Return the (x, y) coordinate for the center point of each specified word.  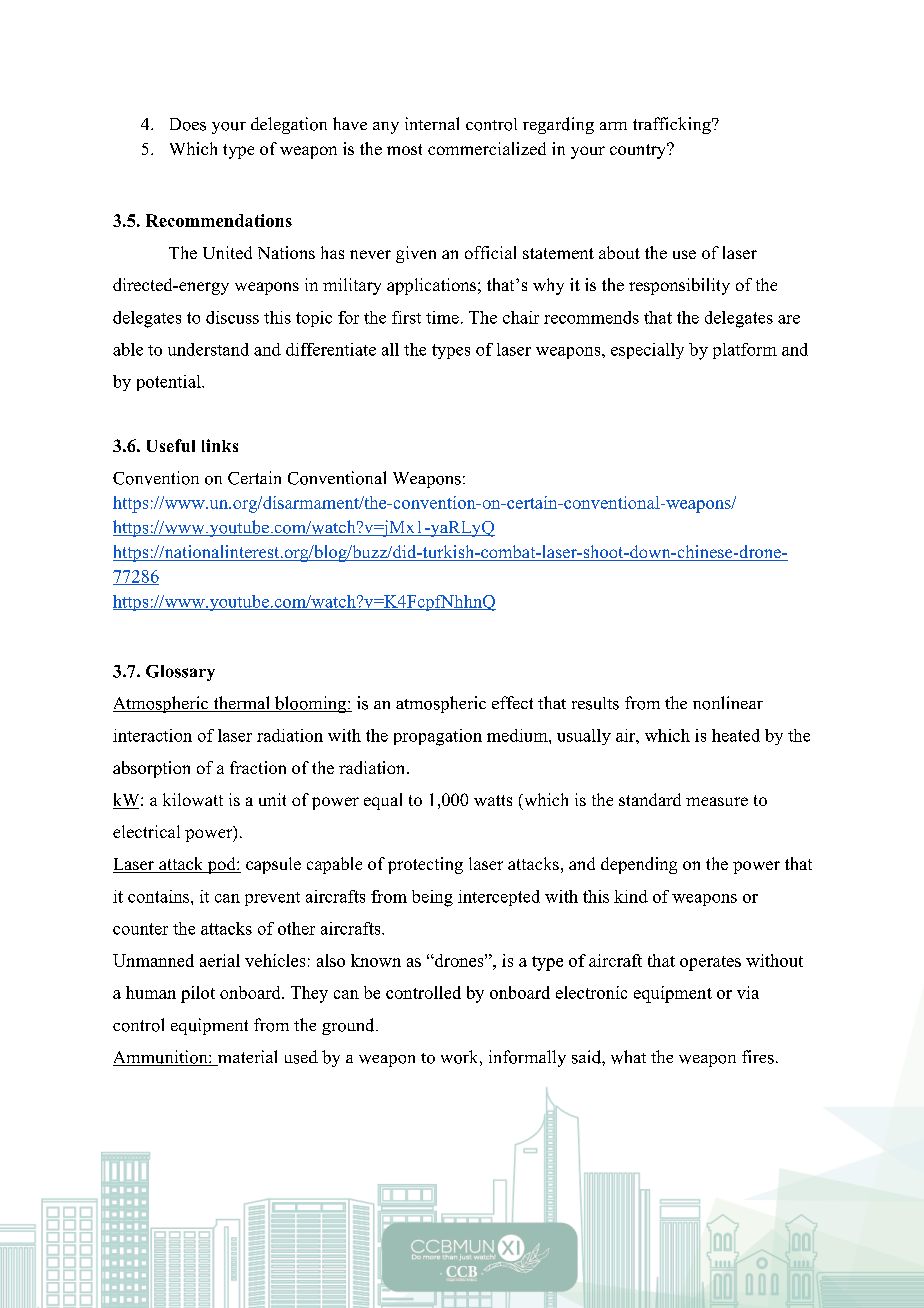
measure (717, 801)
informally (527, 1058)
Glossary (180, 673)
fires (758, 1057)
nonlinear (728, 703)
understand (208, 349)
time (442, 317)
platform (745, 351)
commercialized (487, 148)
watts (493, 800)
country (639, 151)
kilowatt (193, 799)
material (246, 1058)
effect (512, 702)
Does (188, 124)
